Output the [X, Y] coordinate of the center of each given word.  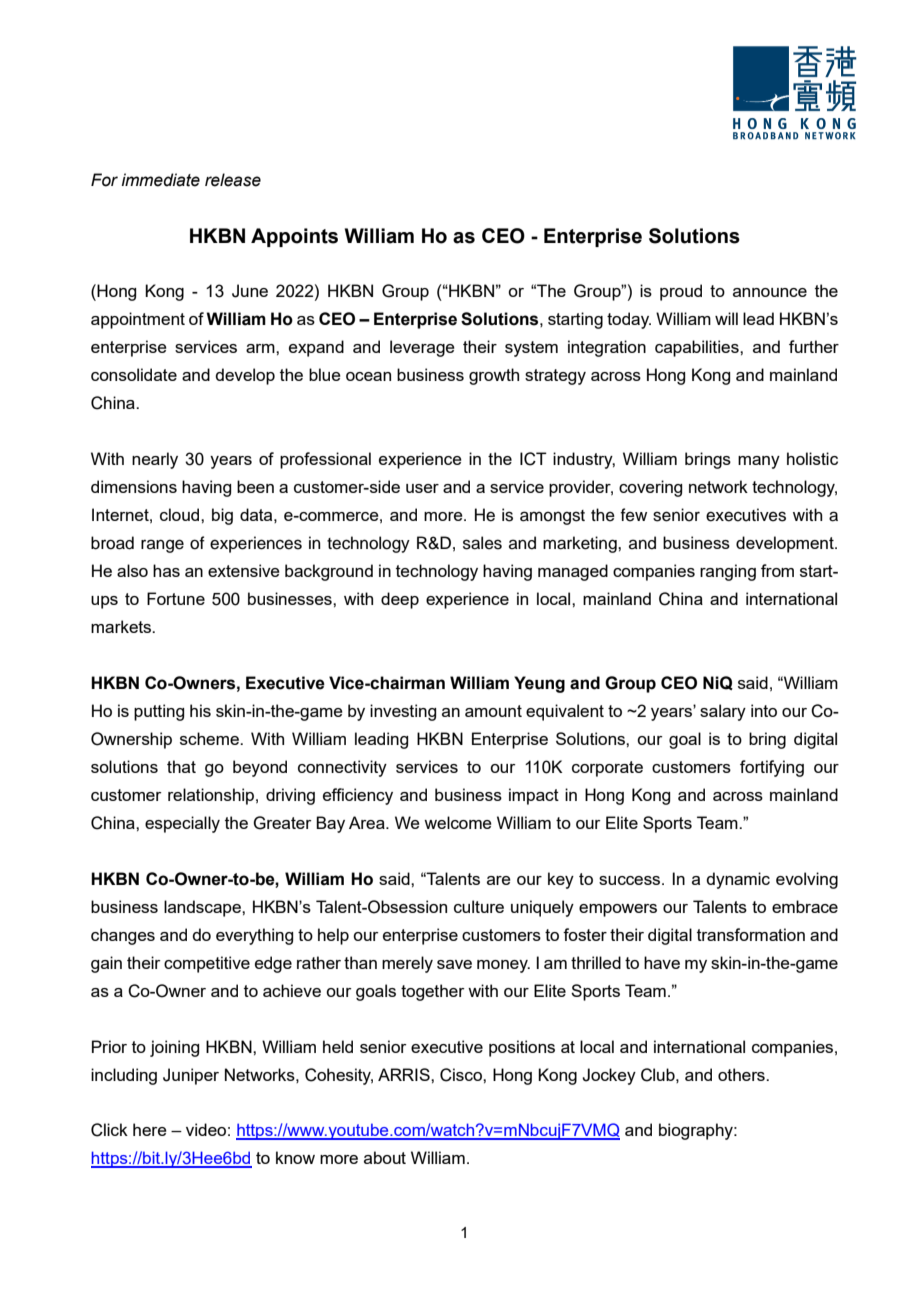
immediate [161, 180]
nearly [155, 460]
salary [723, 712]
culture [479, 906]
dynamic [738, 880]
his [200, 710]
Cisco [462, 1075]
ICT [533, 459]
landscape [203, 908]
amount [493, 711]
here [150, 1129]
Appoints [294, 237]
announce [770, 292]
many [759, 462]
